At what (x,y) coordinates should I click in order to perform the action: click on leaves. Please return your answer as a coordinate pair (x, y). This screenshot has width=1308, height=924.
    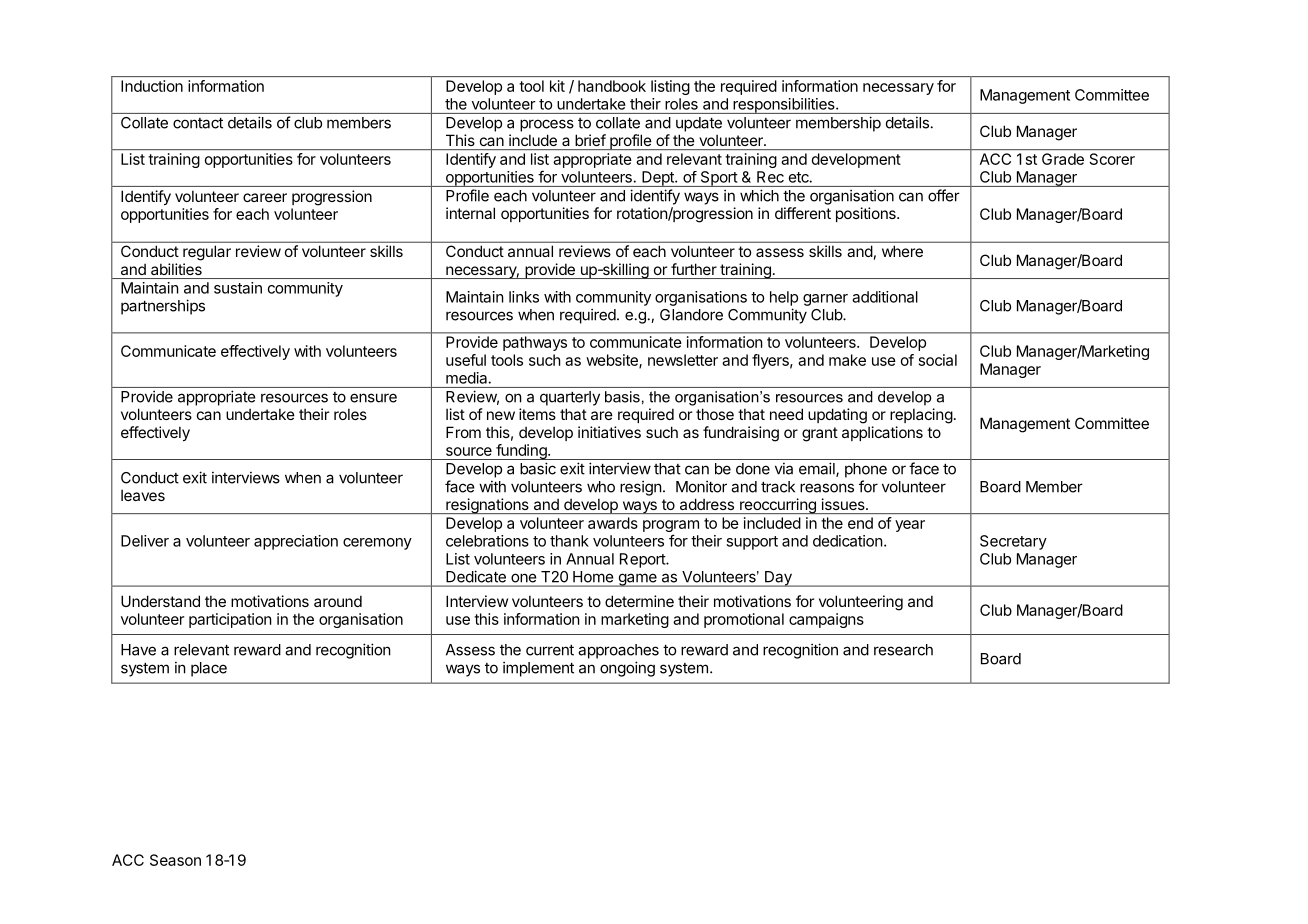
    Looking at the image, I should click on (143, 495).
